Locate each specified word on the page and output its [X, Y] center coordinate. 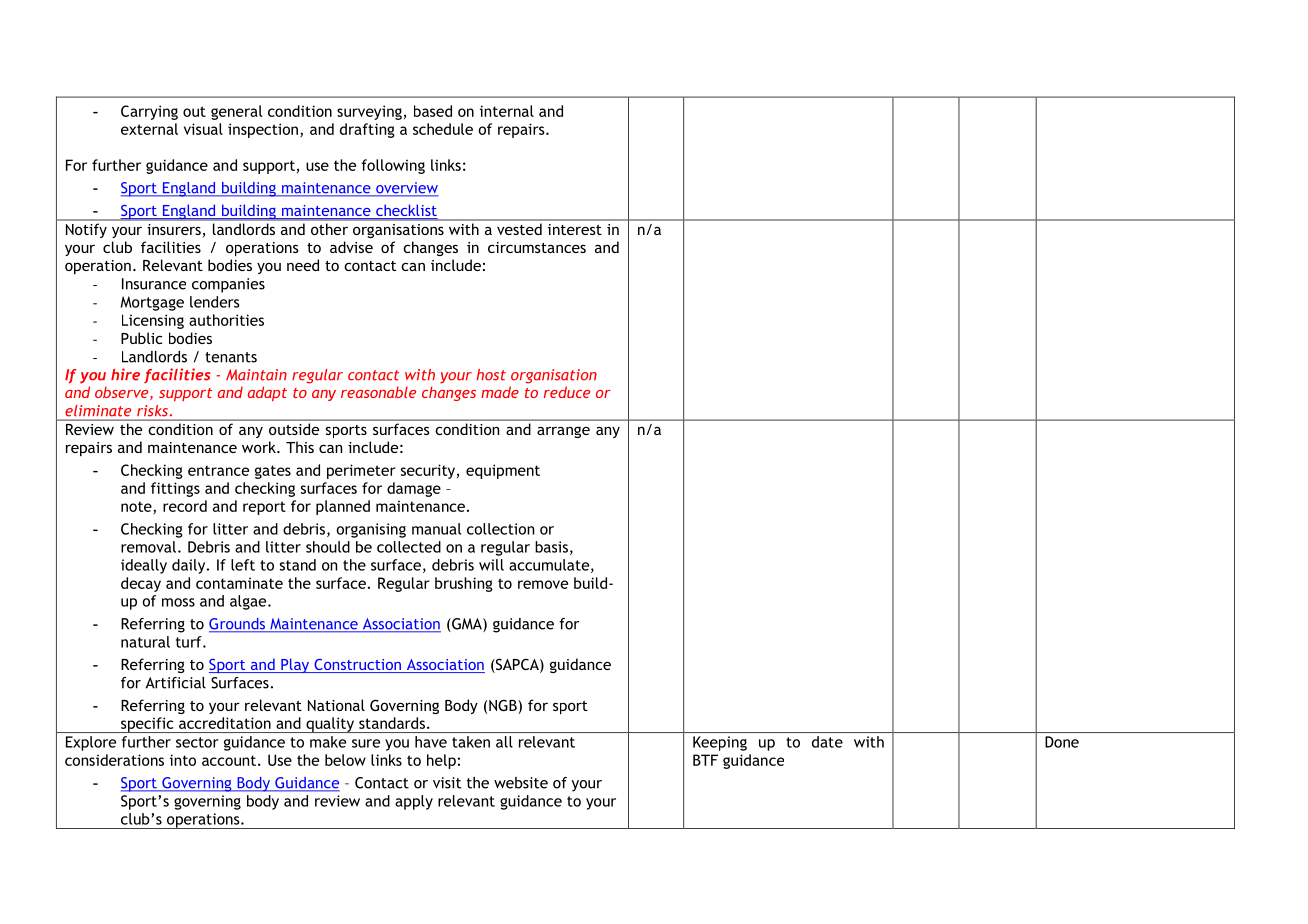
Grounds [238, 625]
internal [507, 111]
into [183, 760]
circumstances [537, 247]
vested [519, 229]
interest [575, 229]
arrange [563, 432]
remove [543, 584]
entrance [218, 470]
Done [1062, 742]
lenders [215, 302]
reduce [567, 392]
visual [203, 129]
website [521, 783]
